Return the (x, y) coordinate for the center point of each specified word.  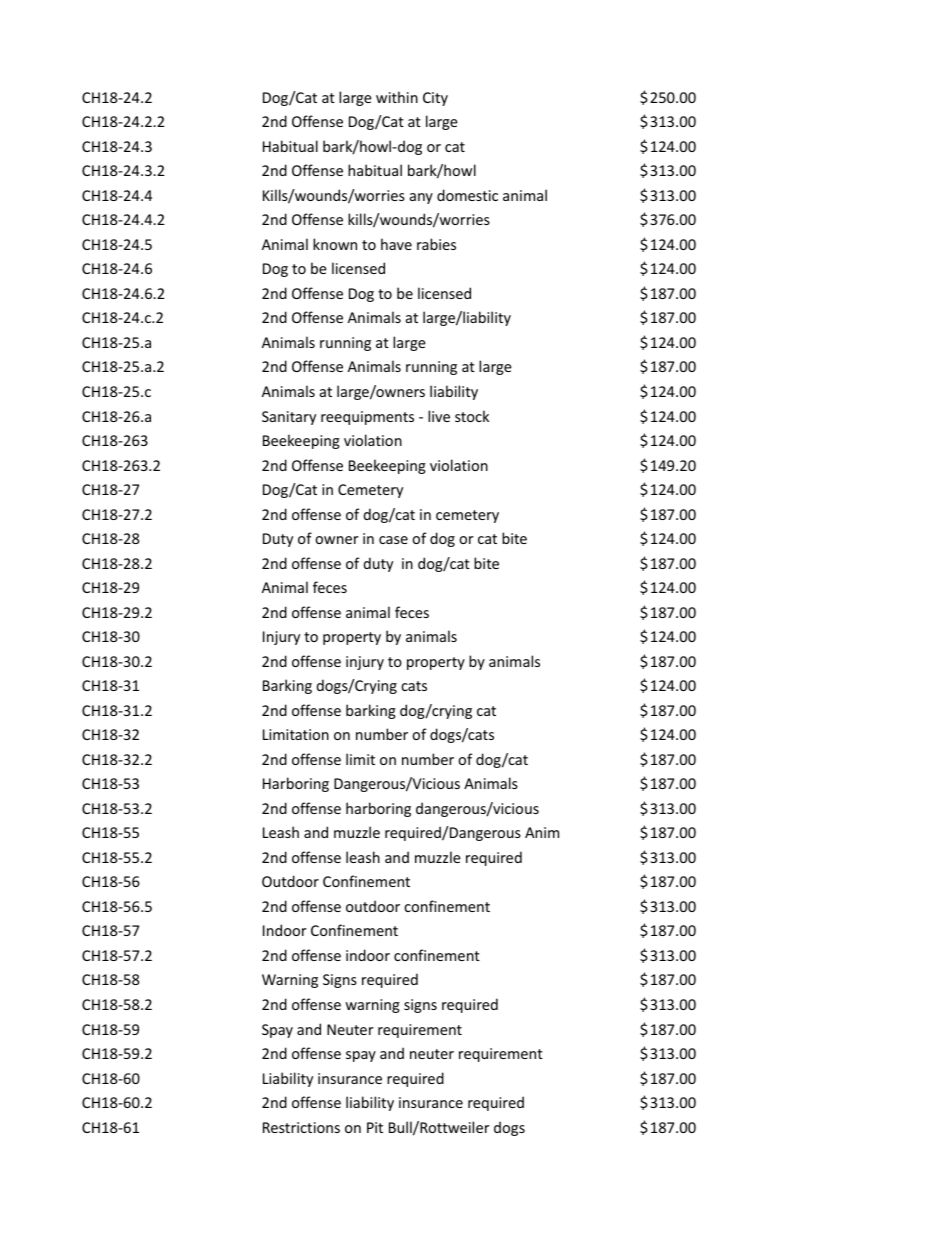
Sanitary (289, 418)
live (439, 416)
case (393, 540)
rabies (436, 244)
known (335, 244)
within (397, 97)
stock (472, 416)
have (396, 244)
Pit (375, 1127)
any (421, 198)
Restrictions (301, 1127)
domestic (467, 195)
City (435, 99)
